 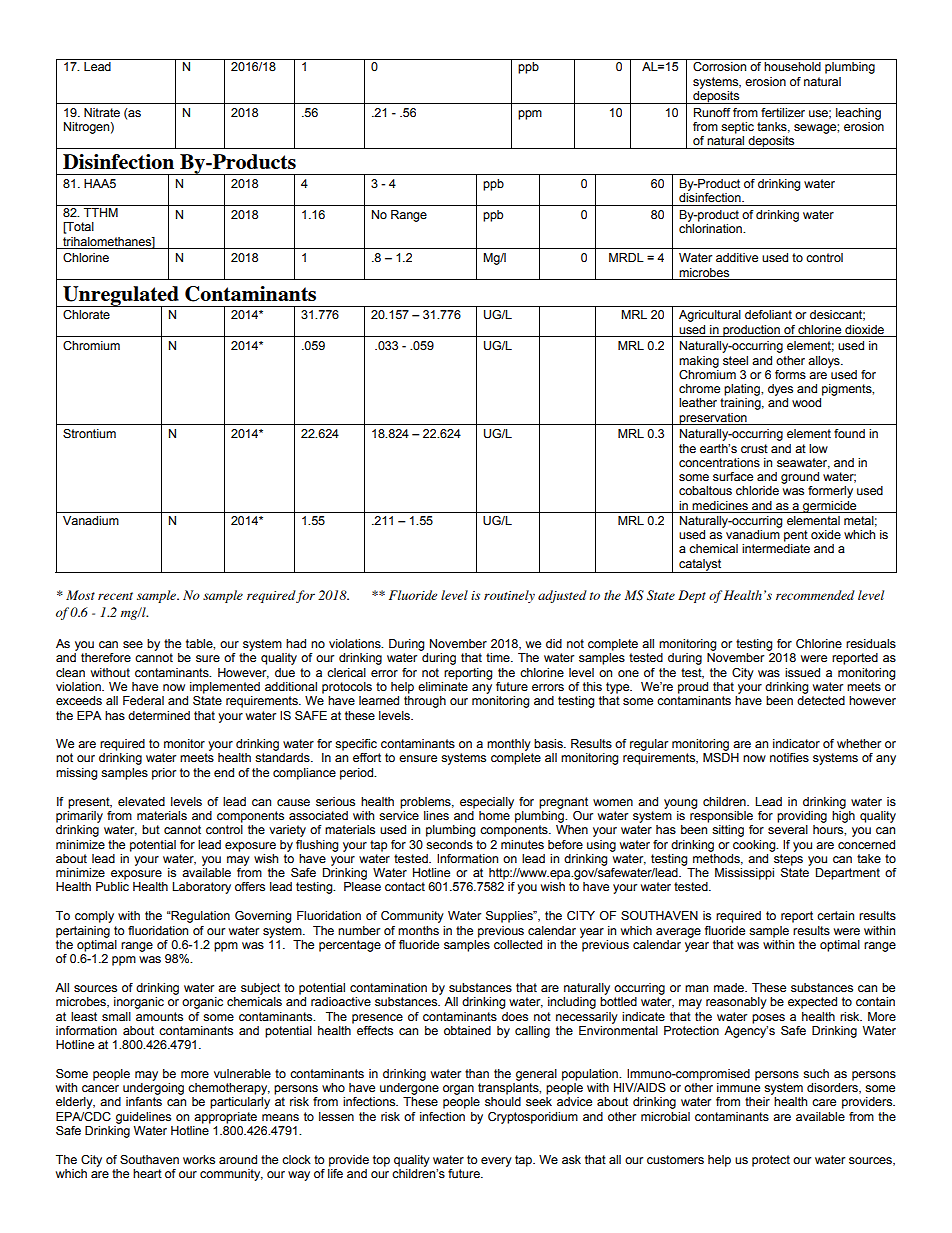 What do you see at coordinates (783, 112) in the document?
I see `fertilizer` at bounding box center [783, 112].
